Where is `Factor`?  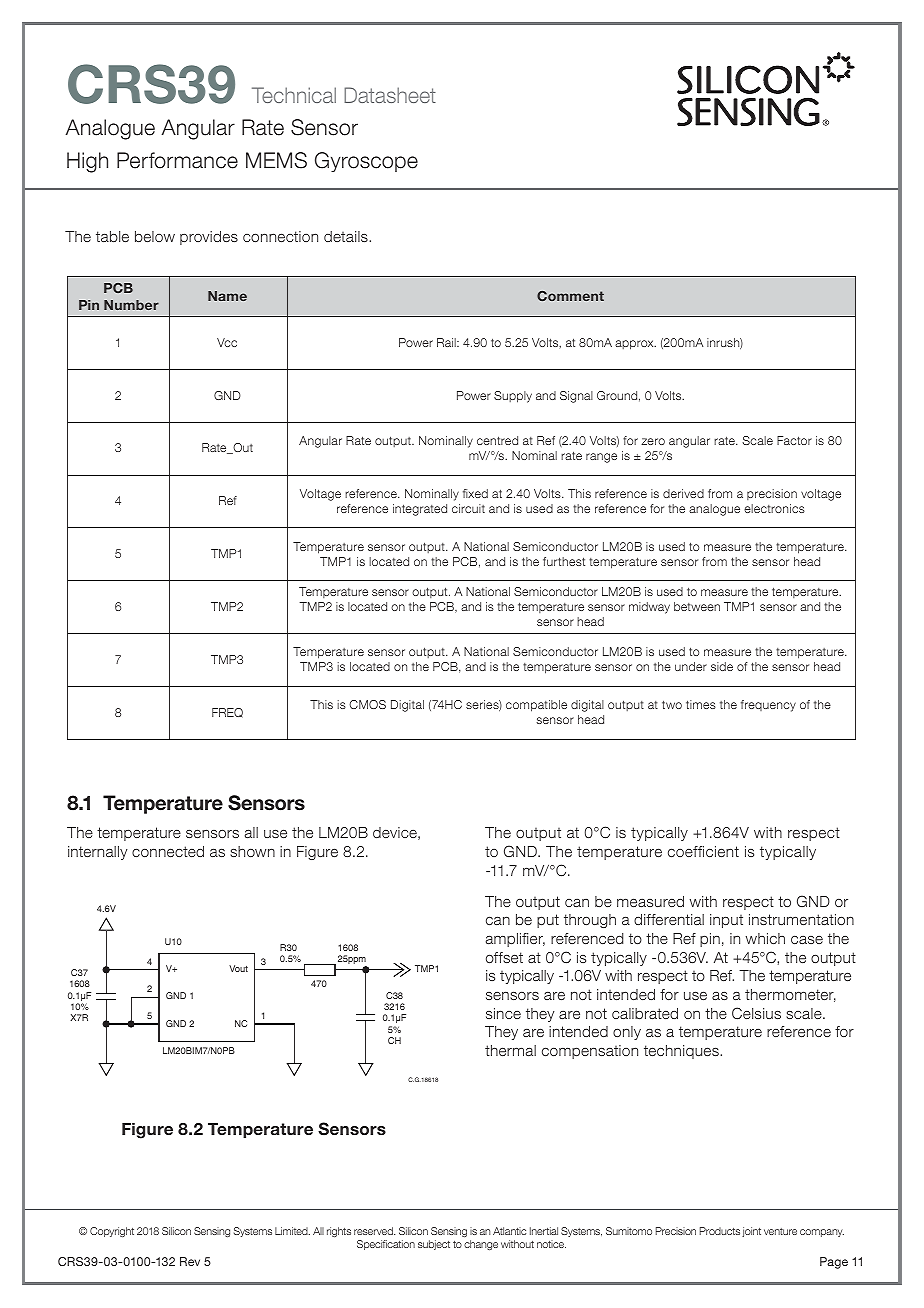
Factor is located at coordinates (794, 440).
